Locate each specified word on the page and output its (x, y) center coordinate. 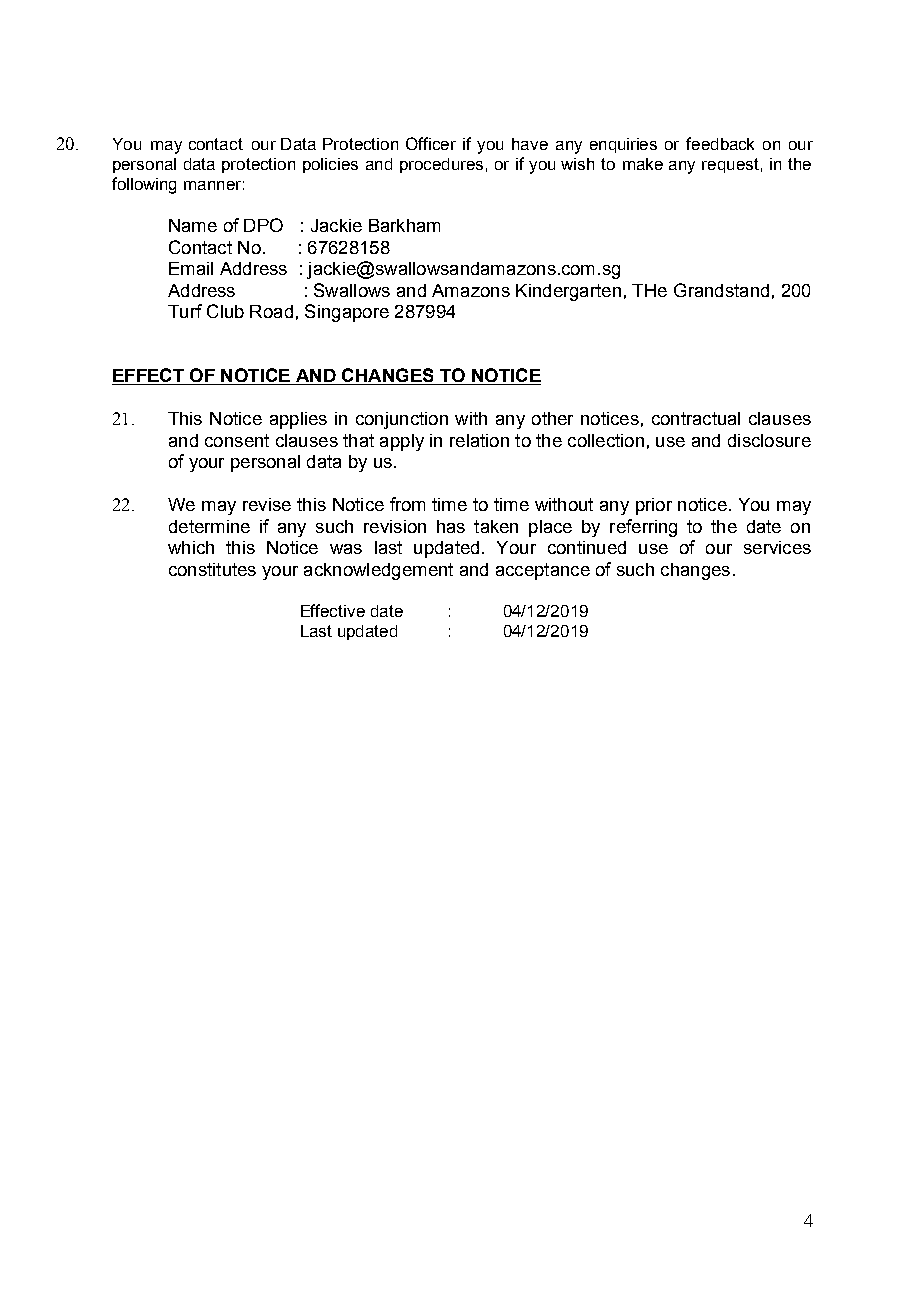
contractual (696, 418)
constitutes (212, 569)
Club (225, 311)
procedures (441, 165)
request (730, 165)
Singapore (347, 313)
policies (330, 165)
